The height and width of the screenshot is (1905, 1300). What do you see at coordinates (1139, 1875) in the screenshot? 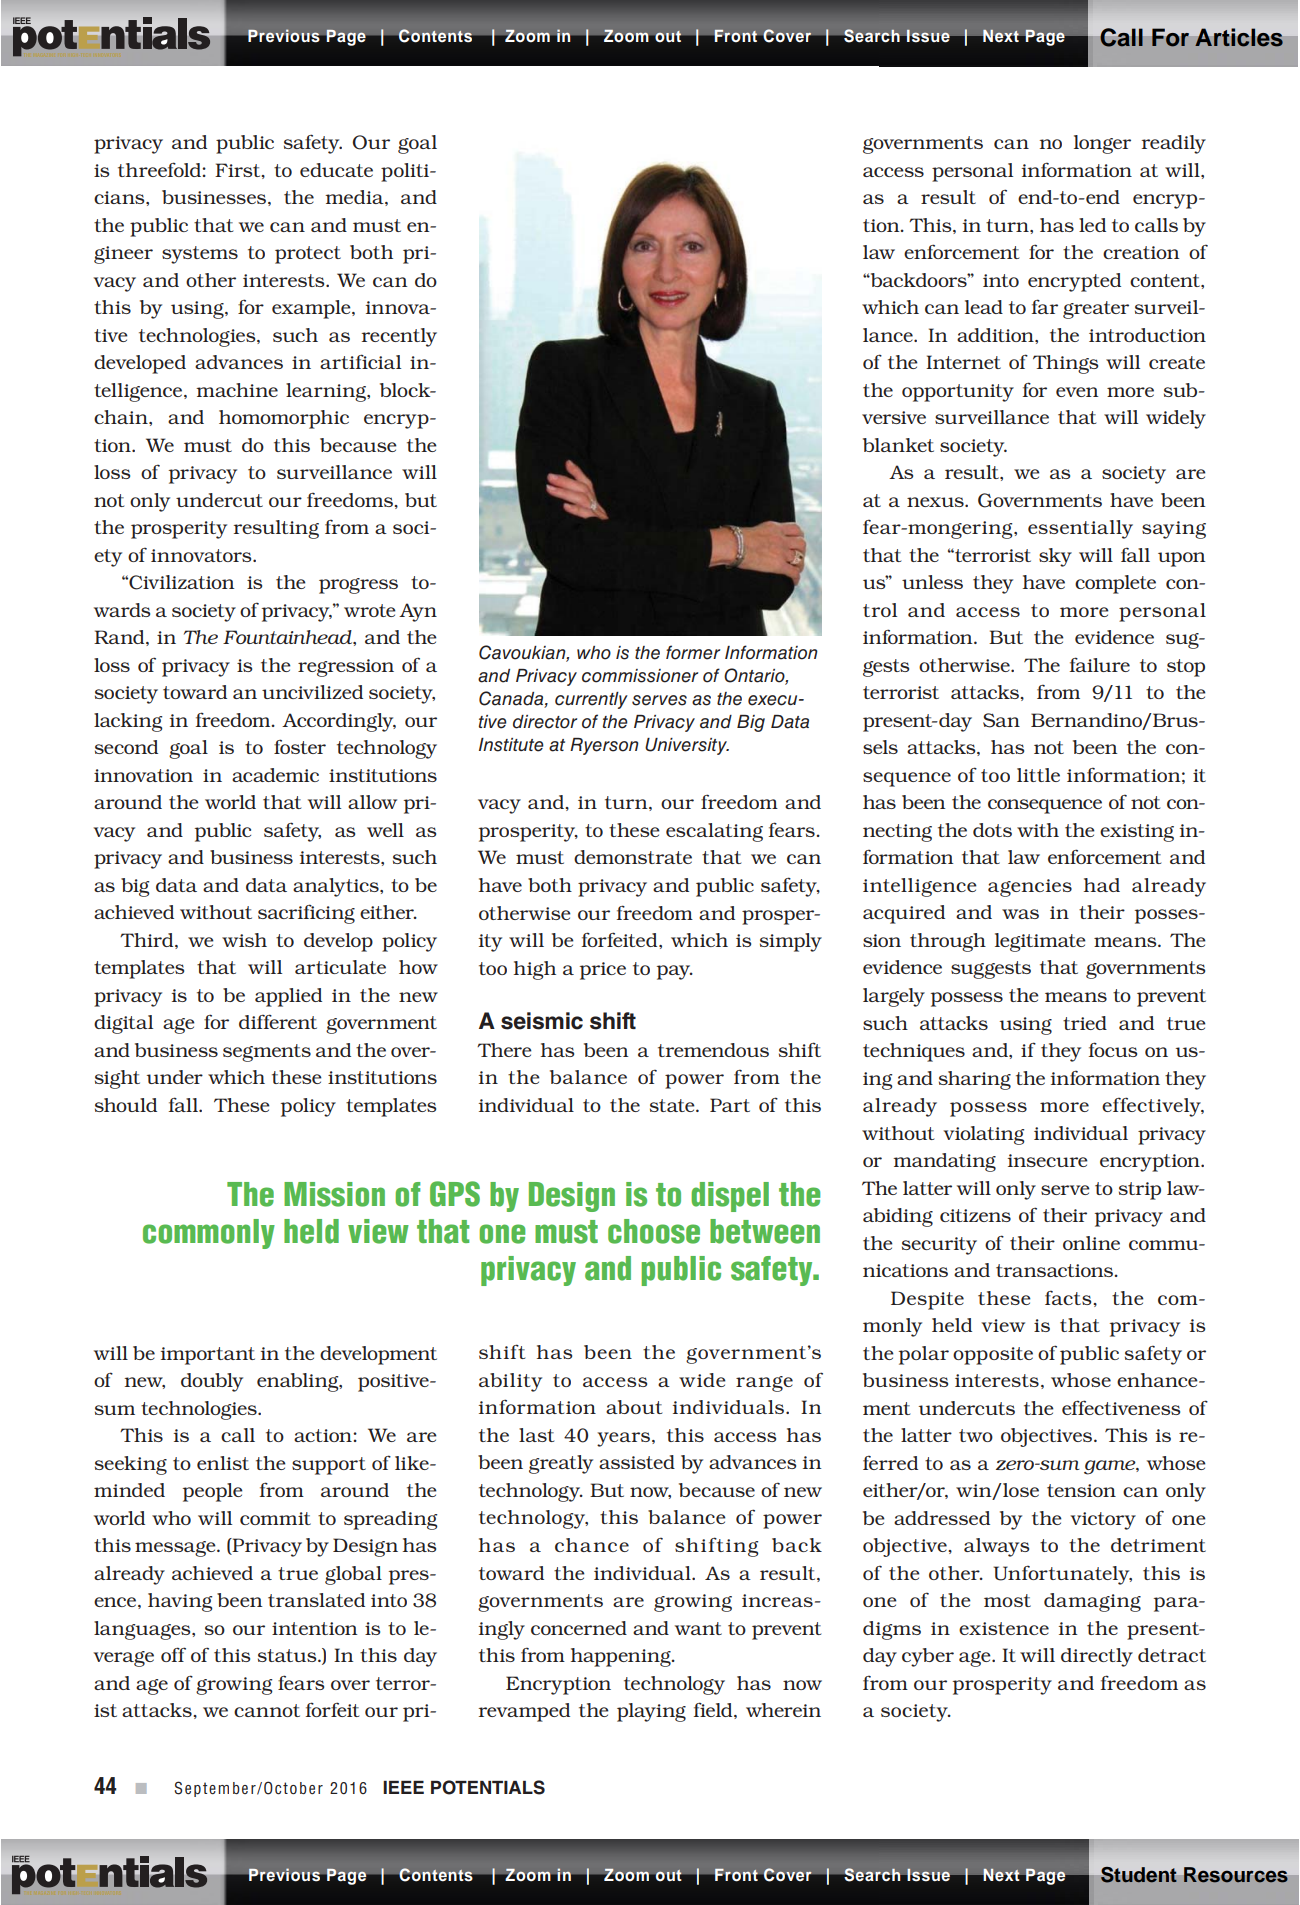
I see `Student` at bounding box center [1139, 1875].
